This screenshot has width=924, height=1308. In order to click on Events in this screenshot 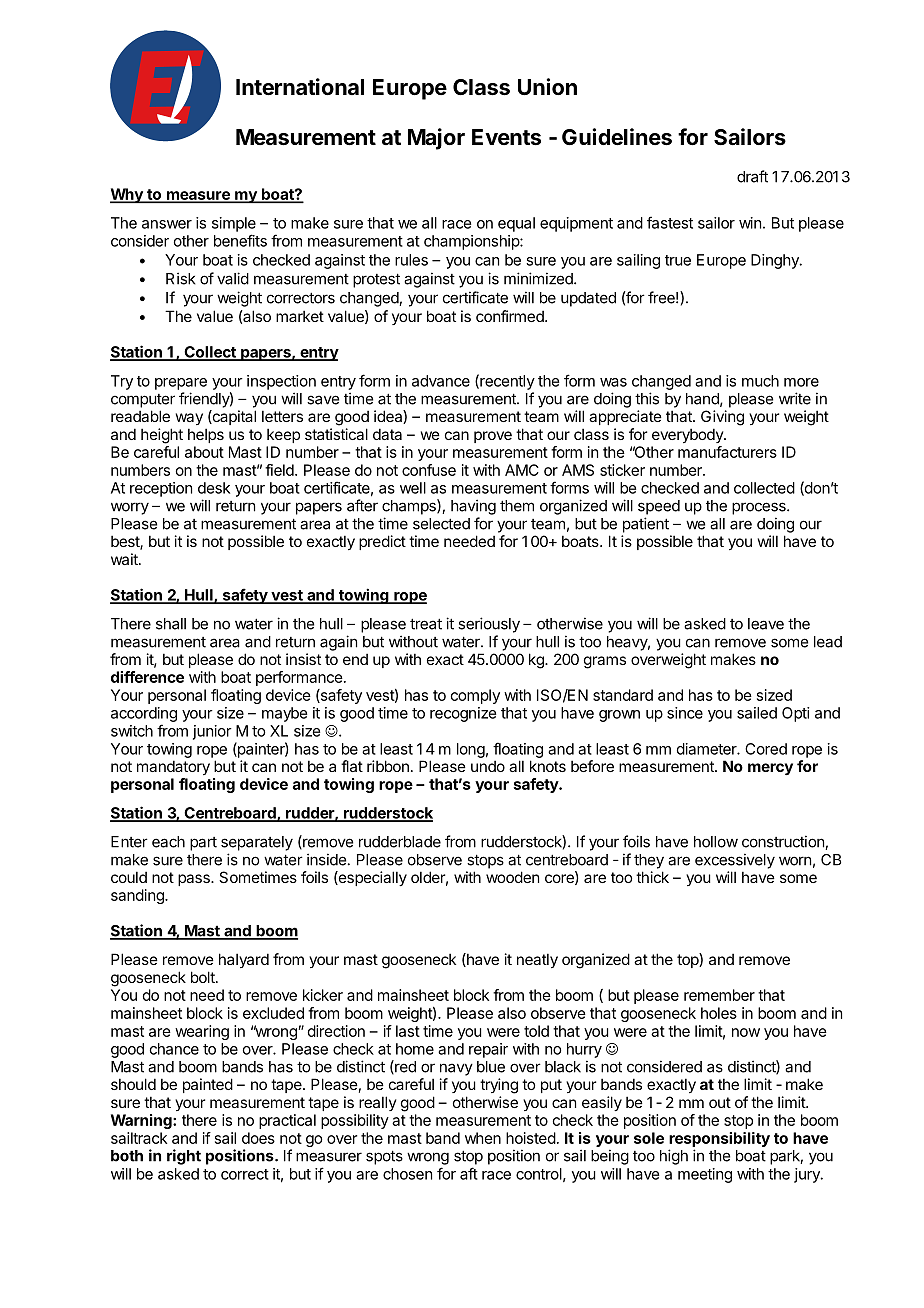, I will do `click(506, 137)`.
